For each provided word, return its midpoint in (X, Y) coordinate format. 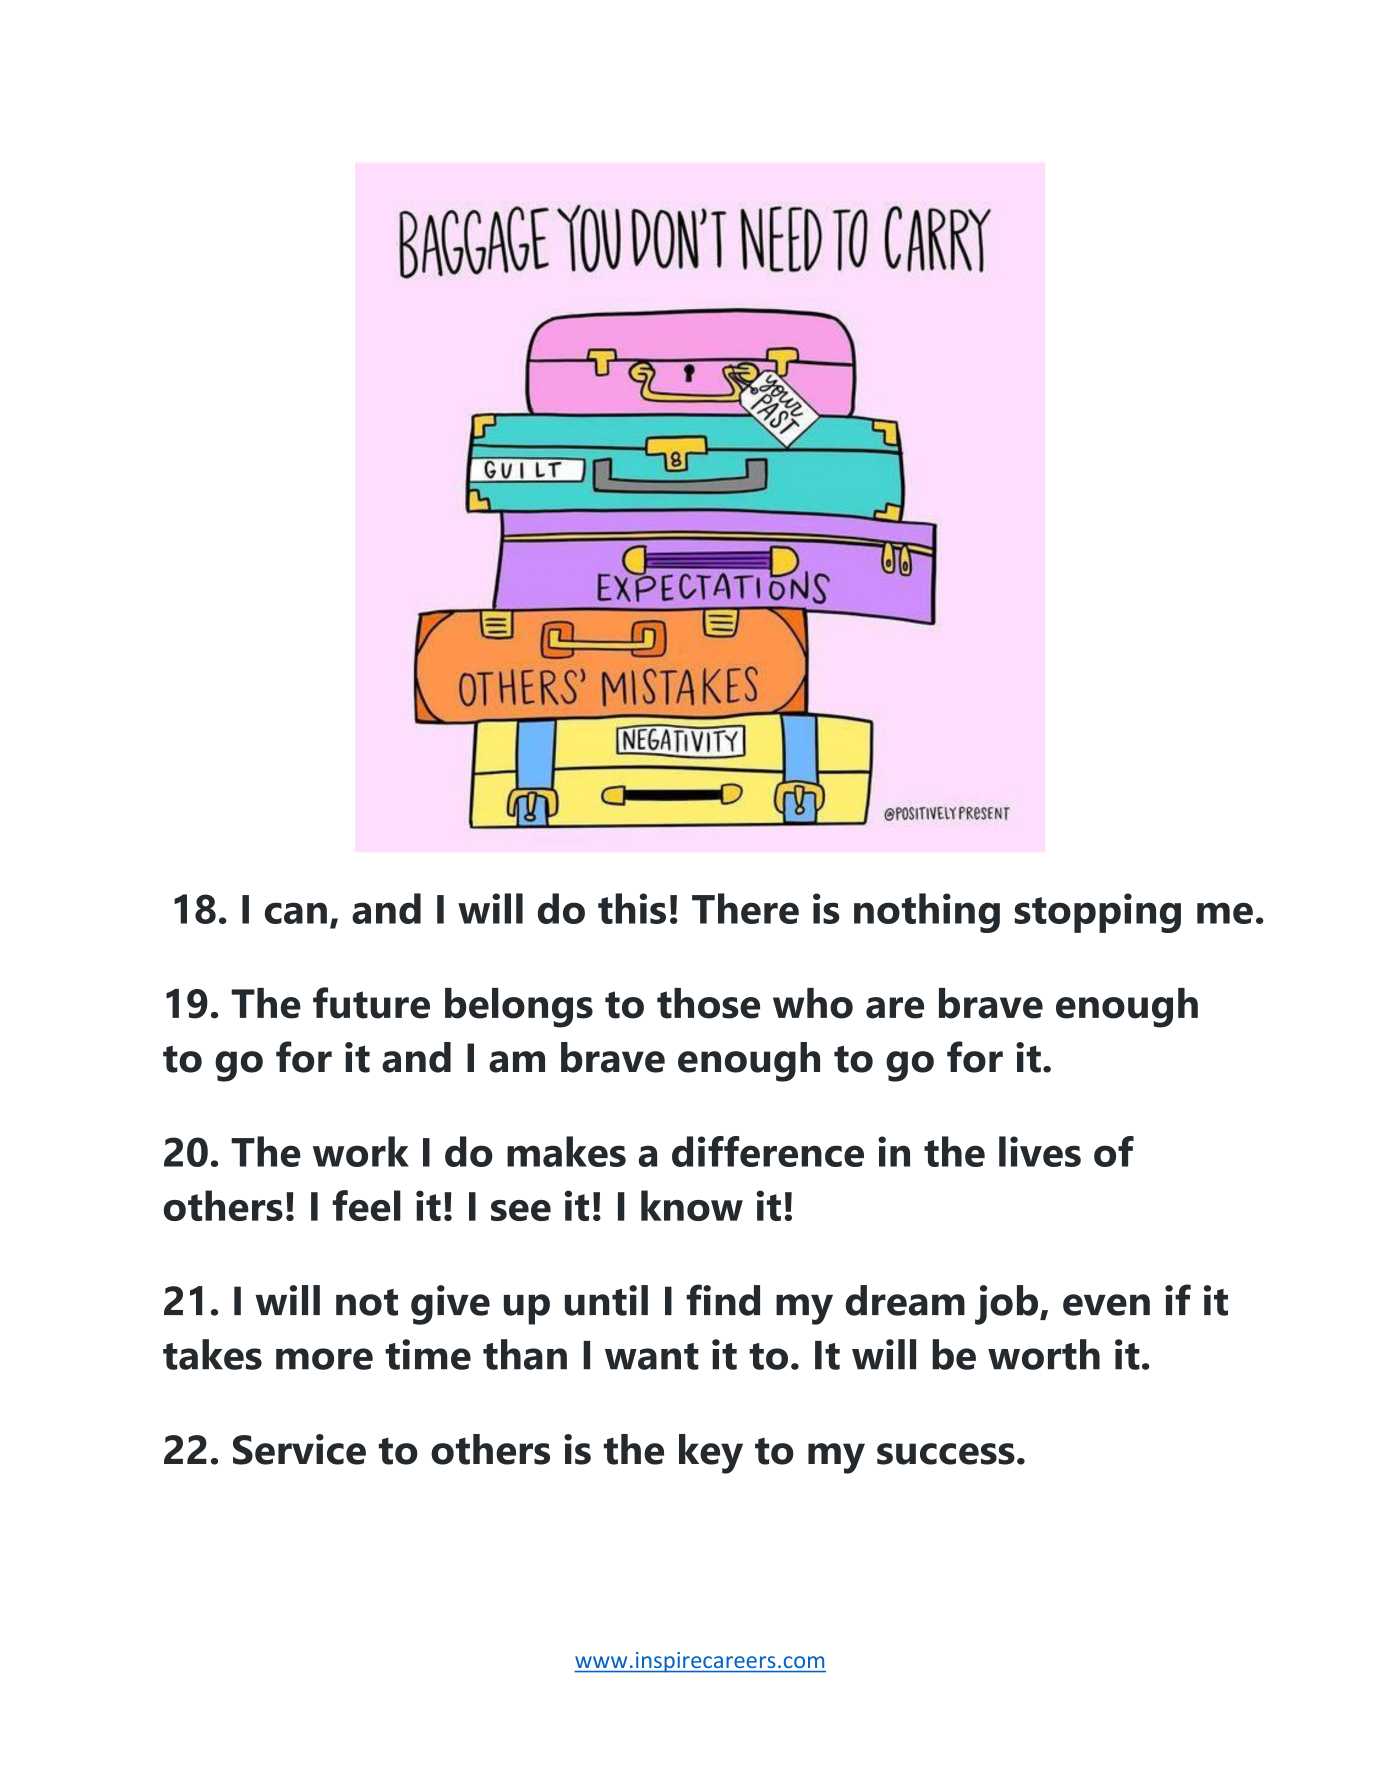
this (632, 908)
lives (1040, 1151)
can (296, 913)
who (813, 1003)
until (606, 1300)
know (692, 1205)
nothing (927, 913)
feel (366, 1205)
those (708, 1003)
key (711, 1454)
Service (299, 1449)
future (371, 1003)
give (450, 1305)
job (1006, 1305)
